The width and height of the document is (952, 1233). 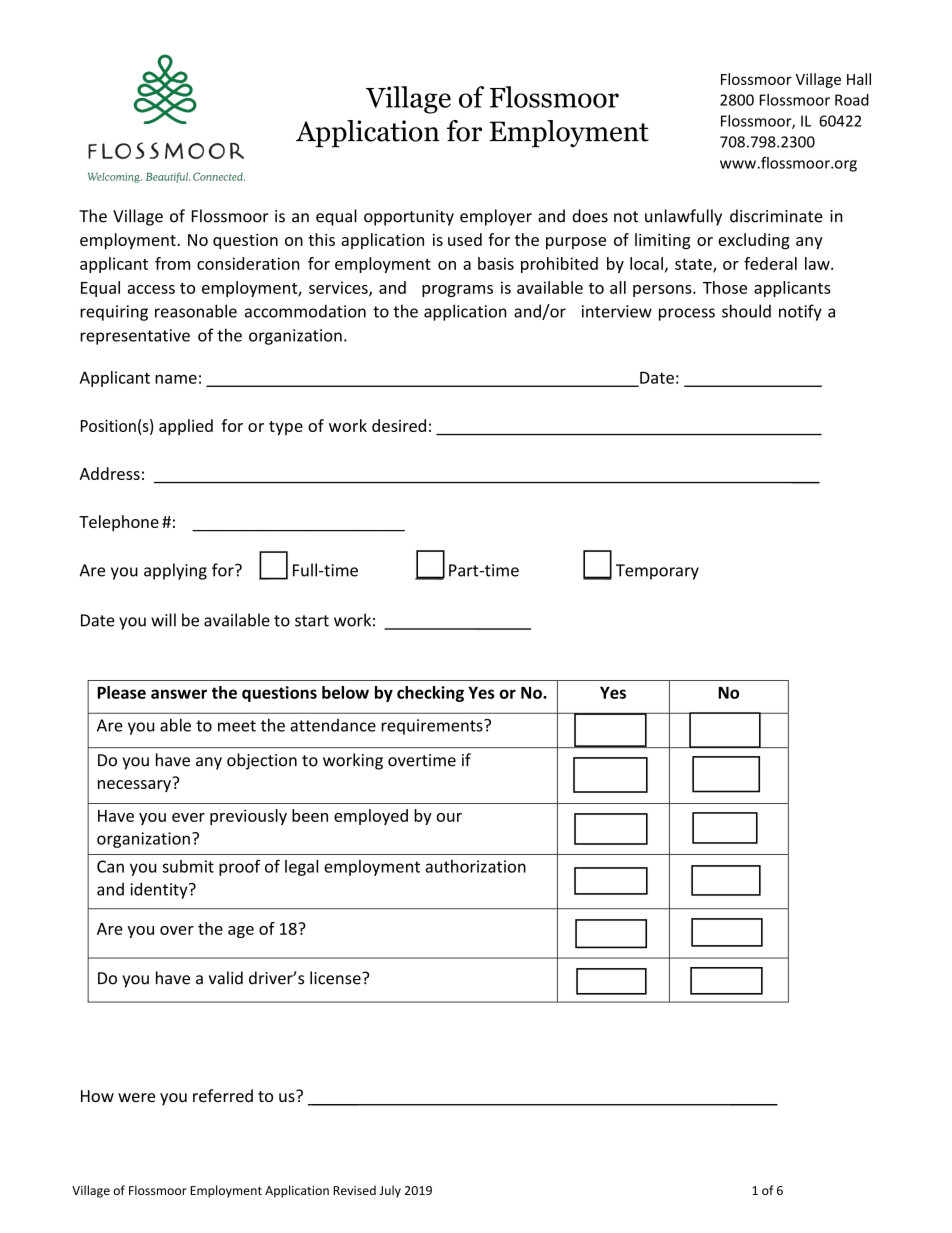 I want to click on employer, so click(x=496, y=217).
